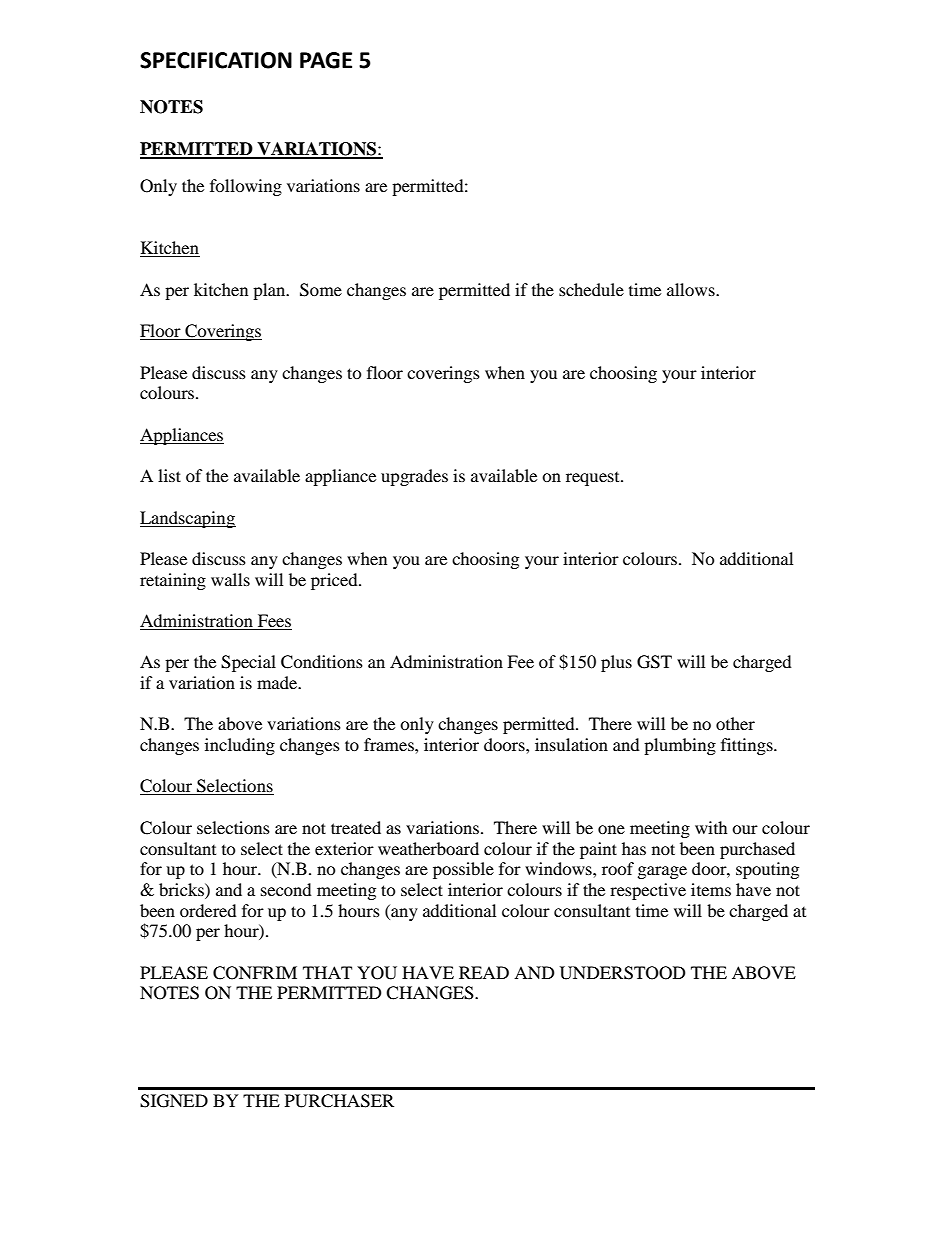 This screenshot has width=952, height=1233. I want to click on SIGNED, so click(174, 1101).
